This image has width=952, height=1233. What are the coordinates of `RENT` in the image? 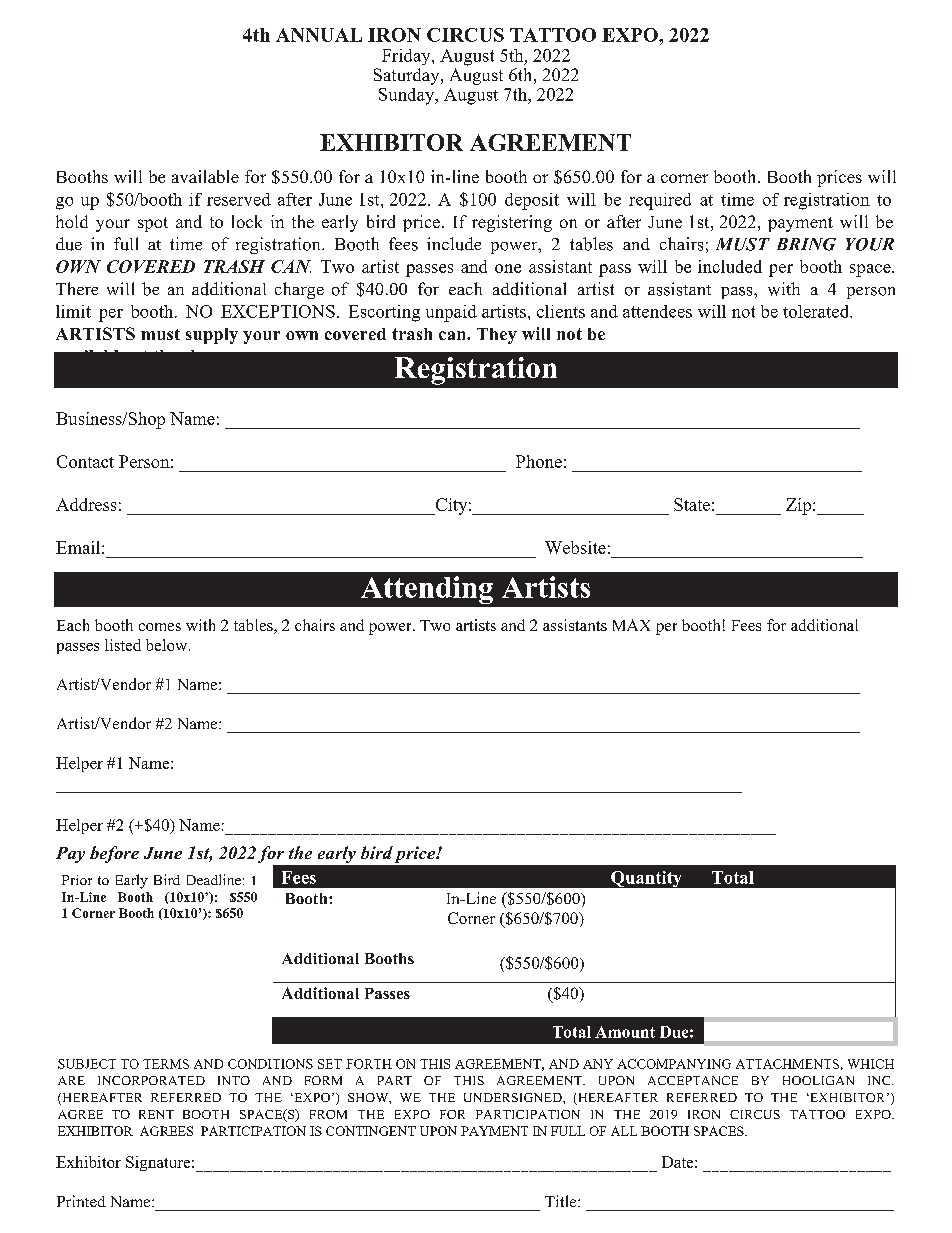 It's located at (156, 1114).
